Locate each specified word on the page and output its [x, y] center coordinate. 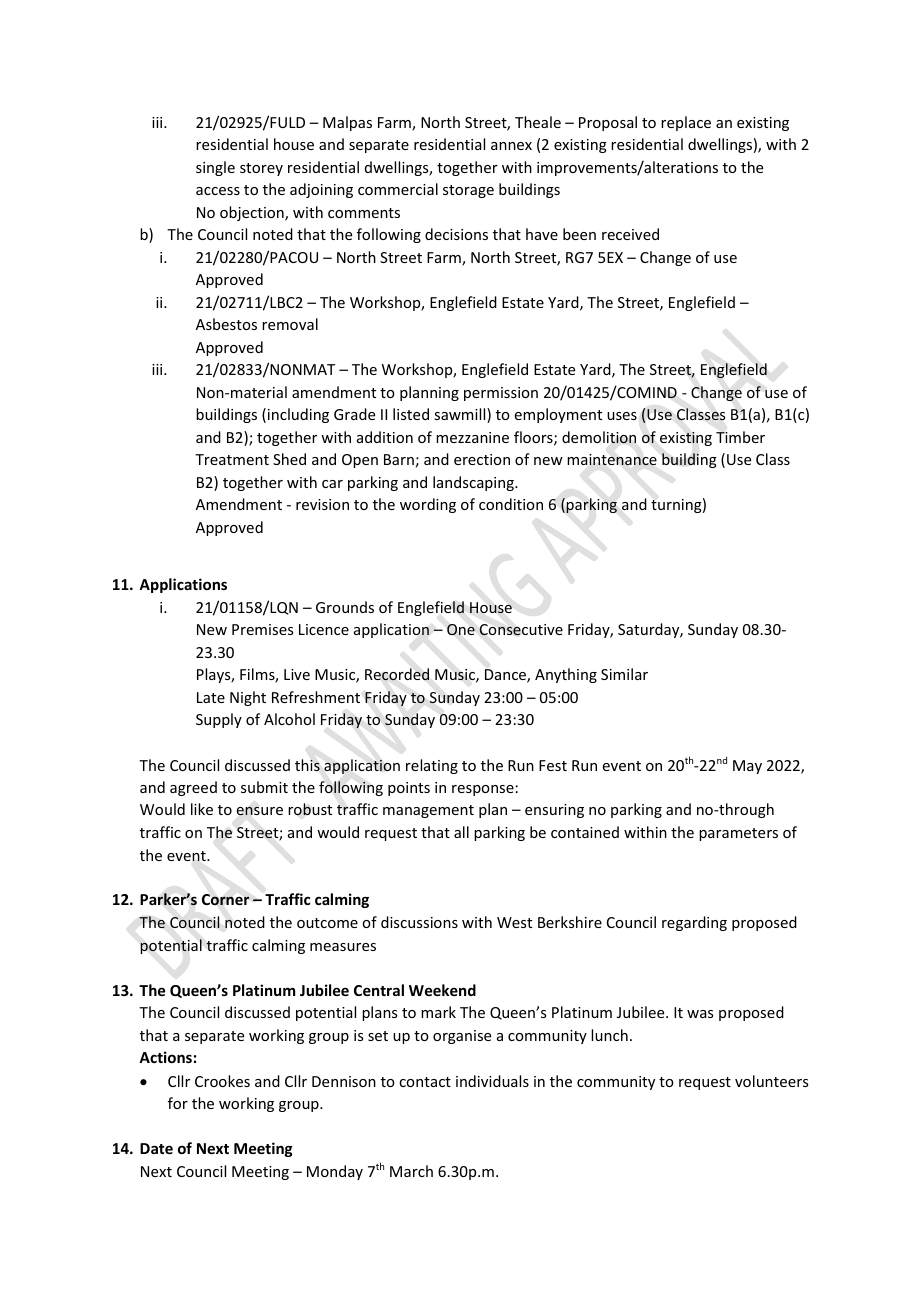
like [202, 809]
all [461, 832]
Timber [740, 437]
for [178, 1103]
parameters [738, 834]
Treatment [232, 459]
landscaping [474, 483]
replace [686, 123]
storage [468, 191]
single [215, 168]
